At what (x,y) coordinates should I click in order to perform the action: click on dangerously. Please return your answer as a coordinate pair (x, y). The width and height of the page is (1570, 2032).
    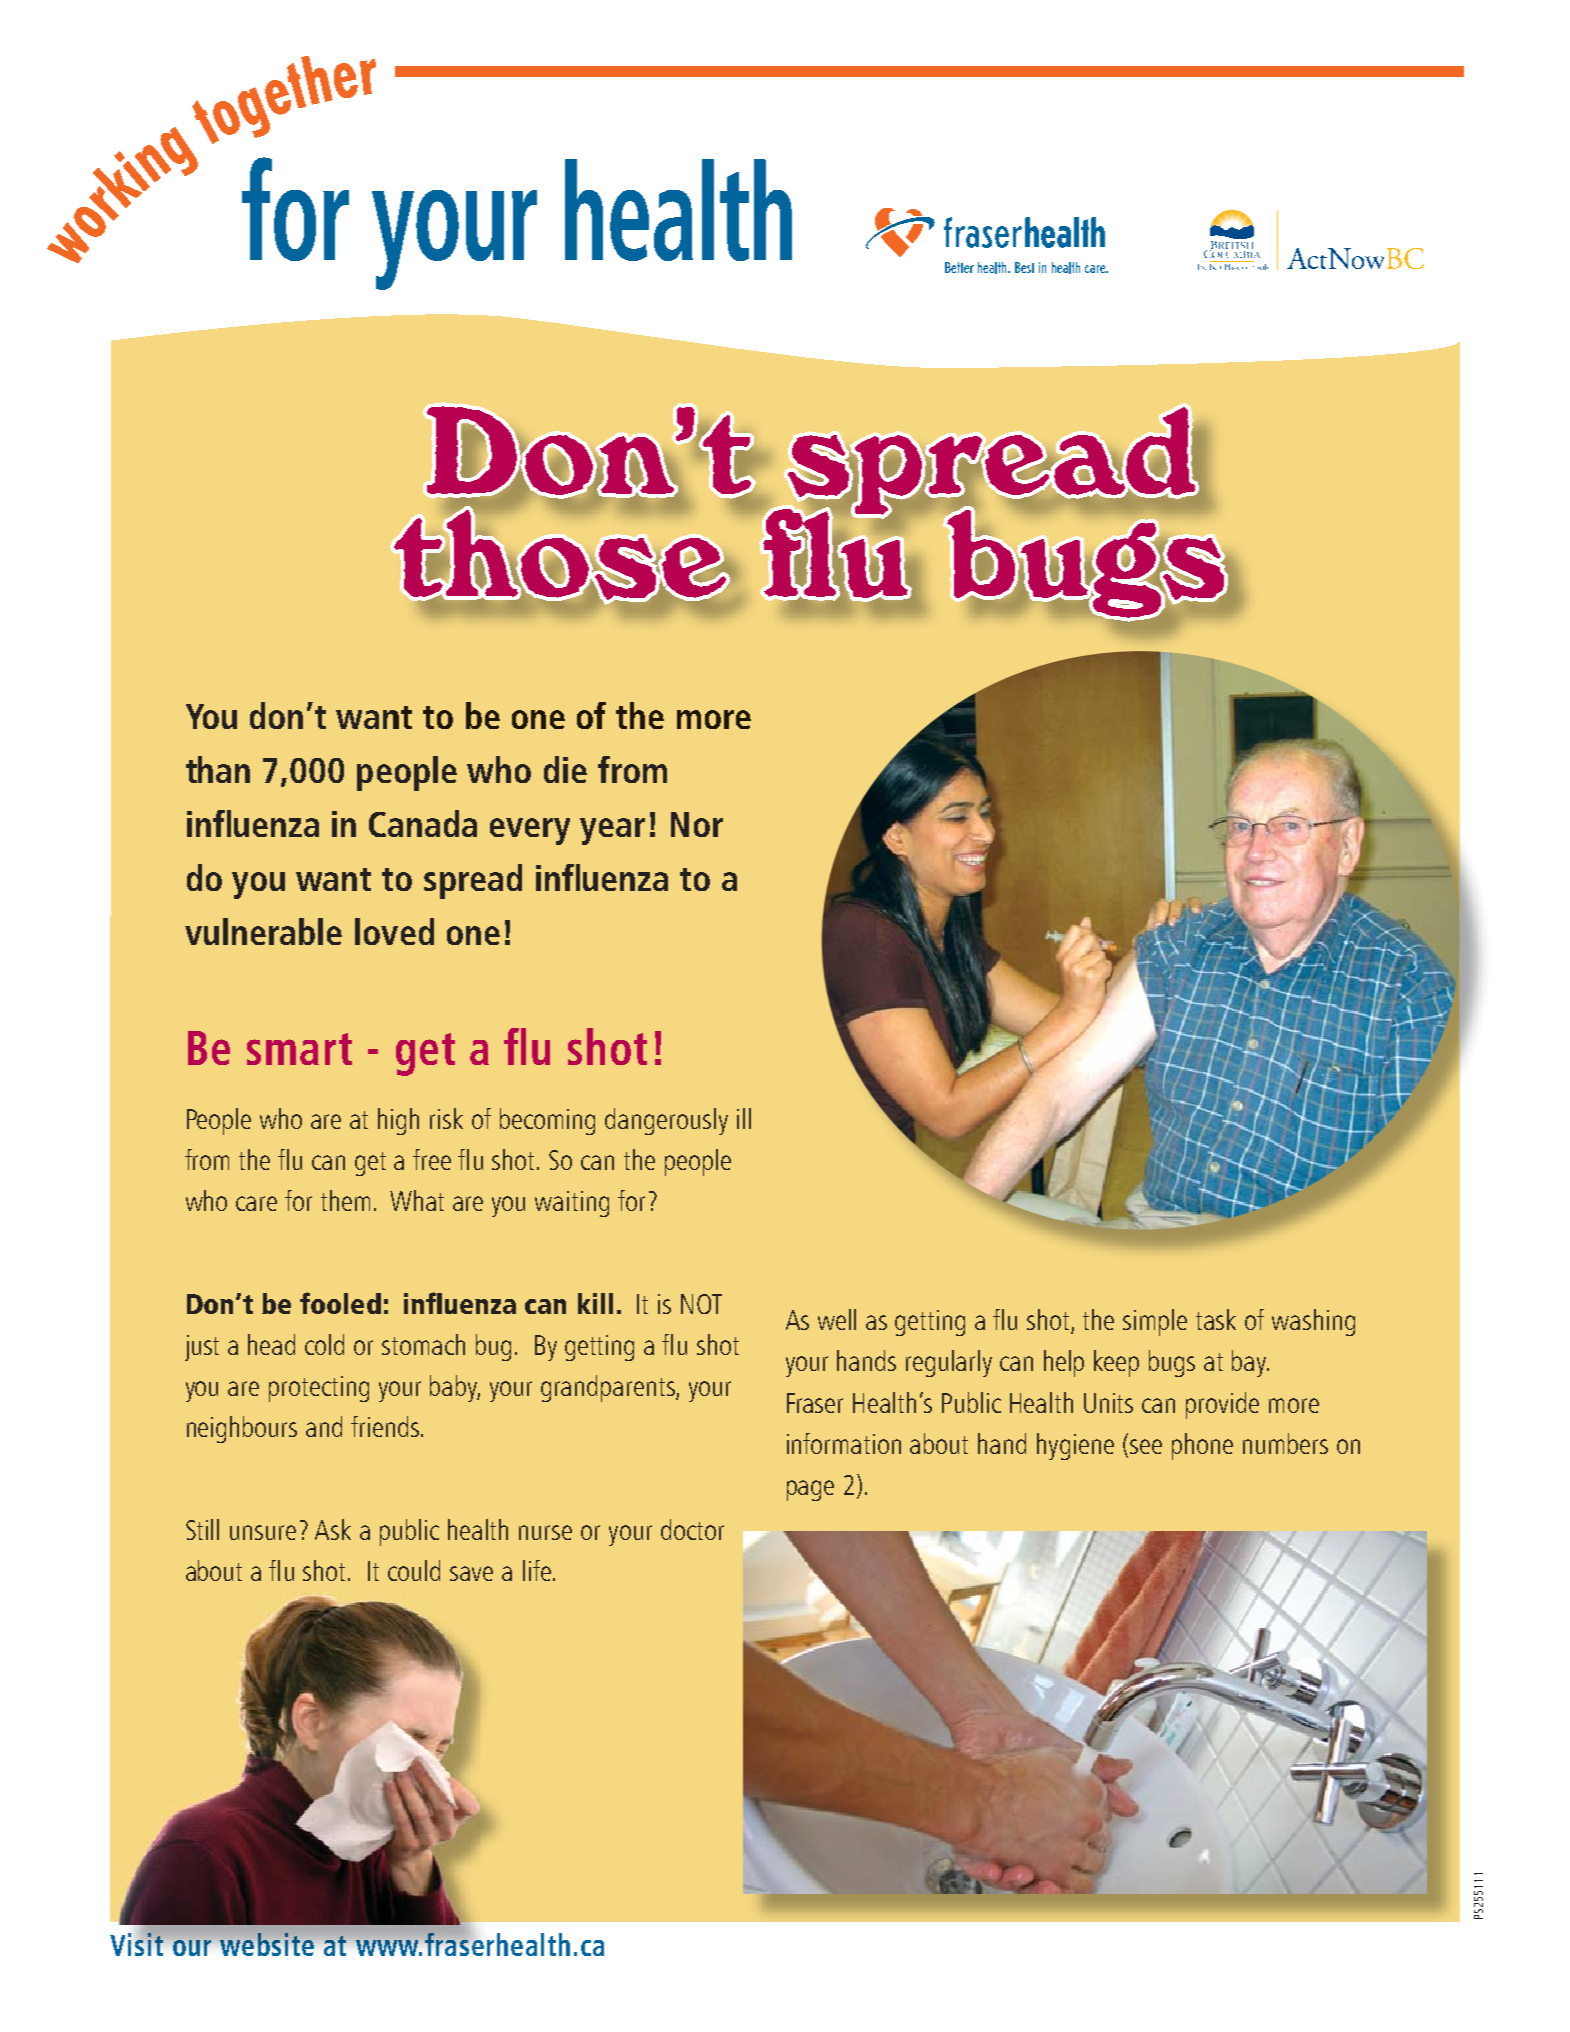
    Looking at the image, I should click on (666, 1121).
